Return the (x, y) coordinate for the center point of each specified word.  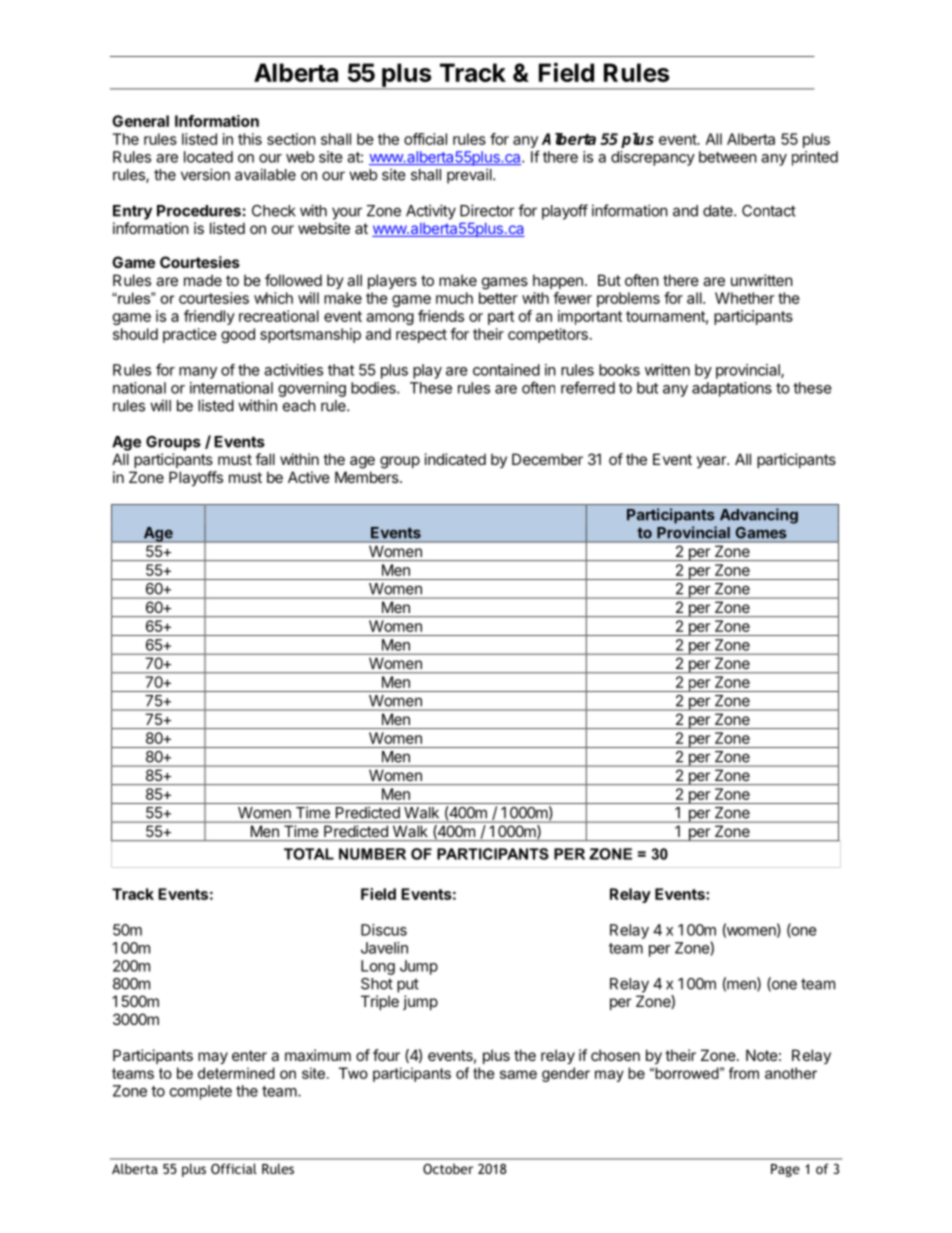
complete (201, 1092)
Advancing (759, 516)
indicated (455, 459)
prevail (470, 176)
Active (309, 477)
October (448, 1168)
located (208, 157)
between (728, 157)
